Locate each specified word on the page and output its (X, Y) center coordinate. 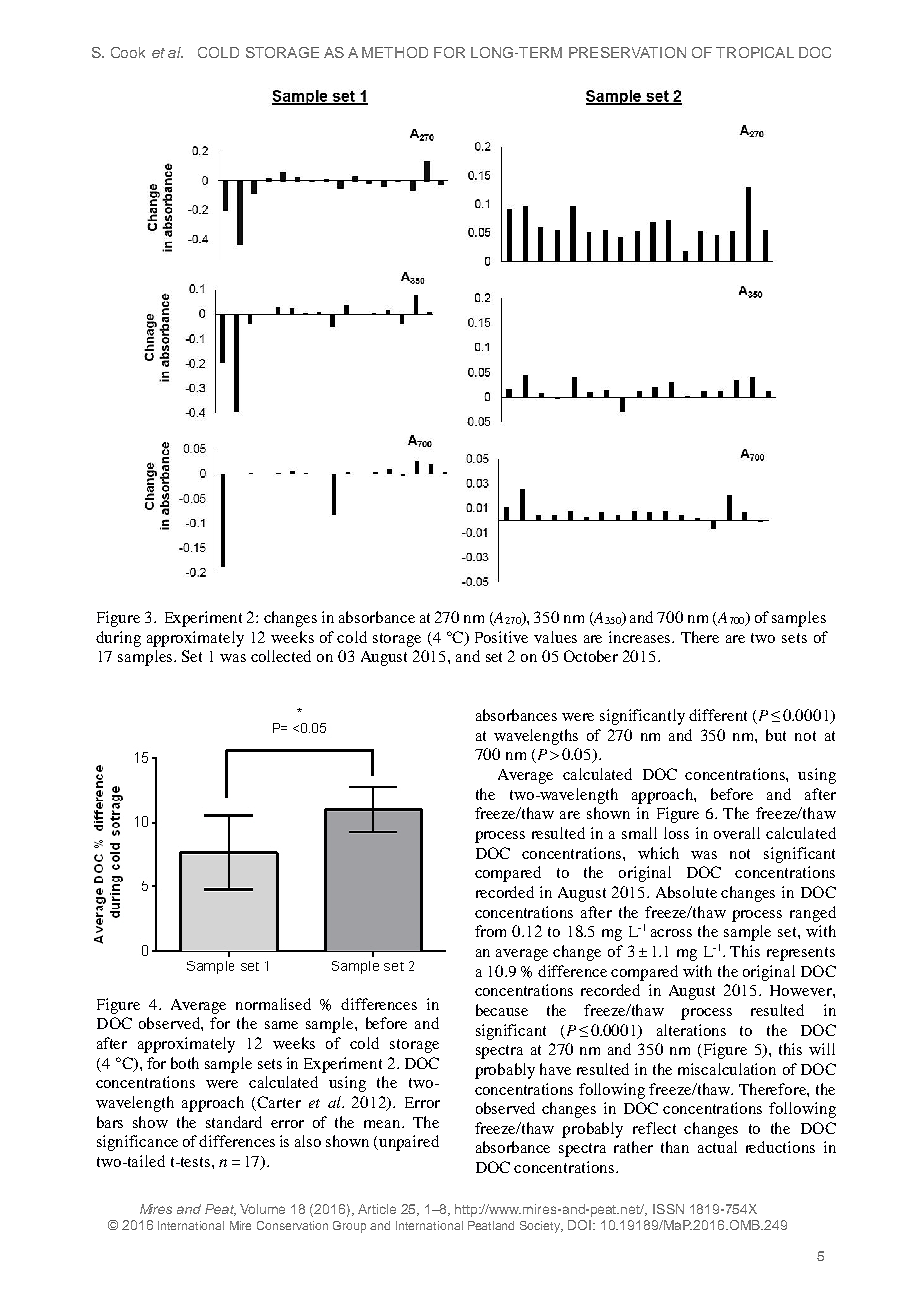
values (555, 637)
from (490, 931)
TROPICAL (755, 52)
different (718, 715)
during (118, 639)
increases (641, 637)
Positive (501, 637)
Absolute (686, 892)
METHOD (395, 52)
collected (281, 656)
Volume (262, 1209)
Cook (128, 52)
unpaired (409, 1143)
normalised (273, 1004)
